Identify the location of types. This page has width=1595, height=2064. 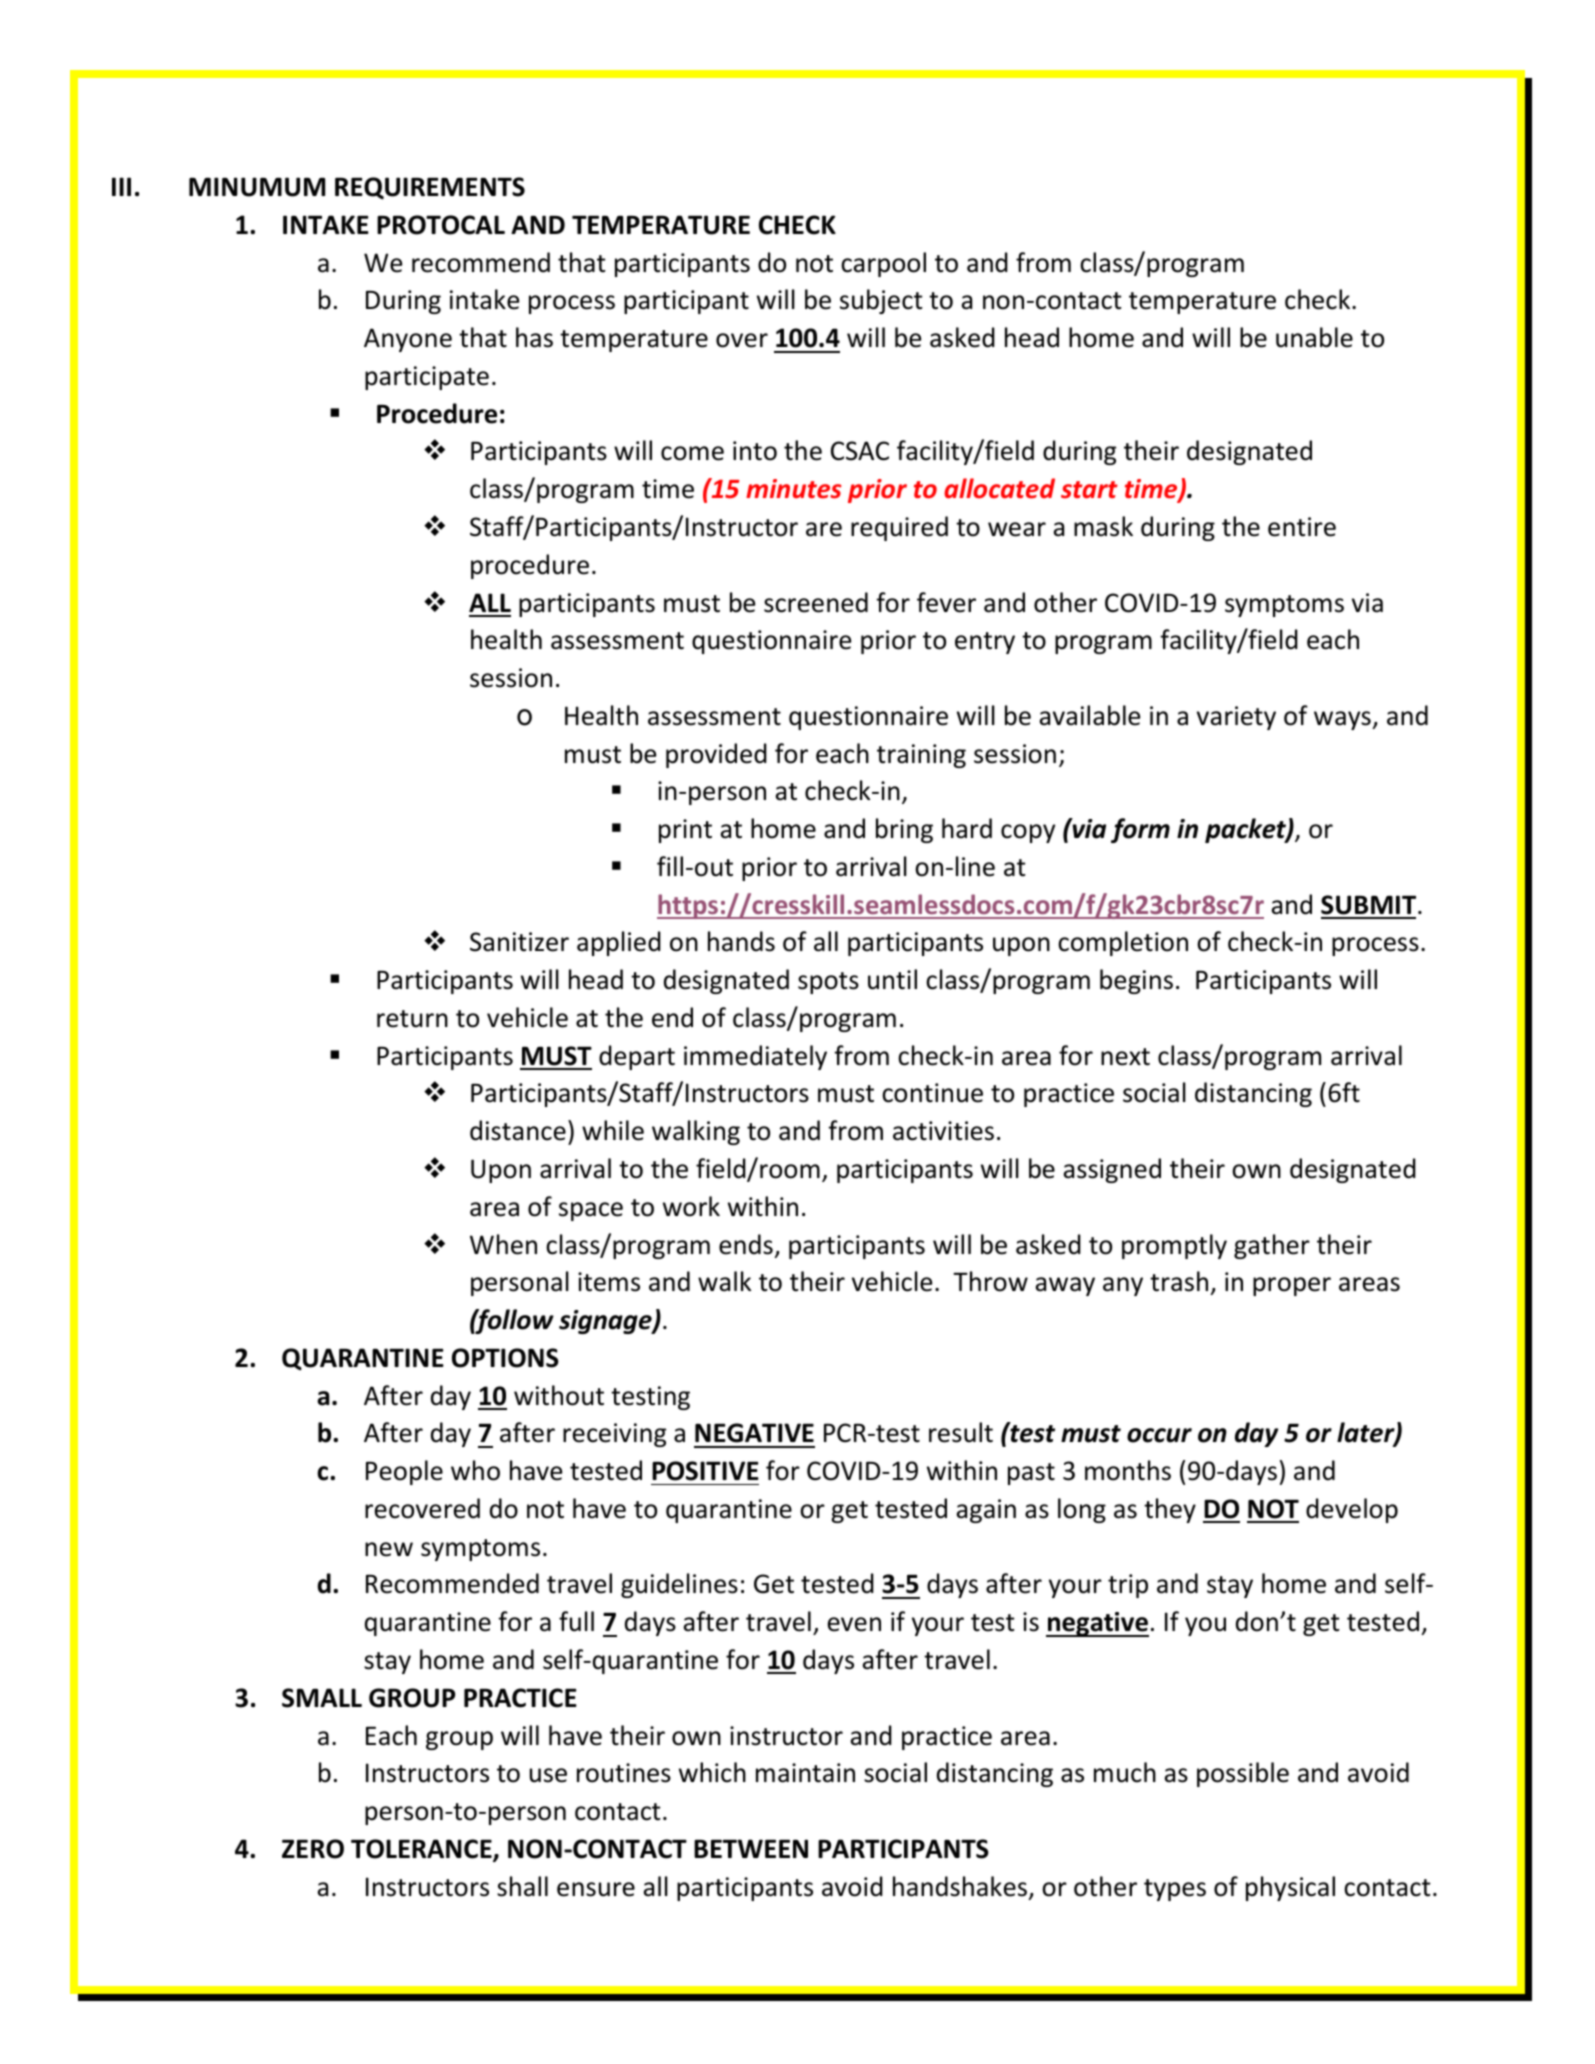
(1175, 1890).
